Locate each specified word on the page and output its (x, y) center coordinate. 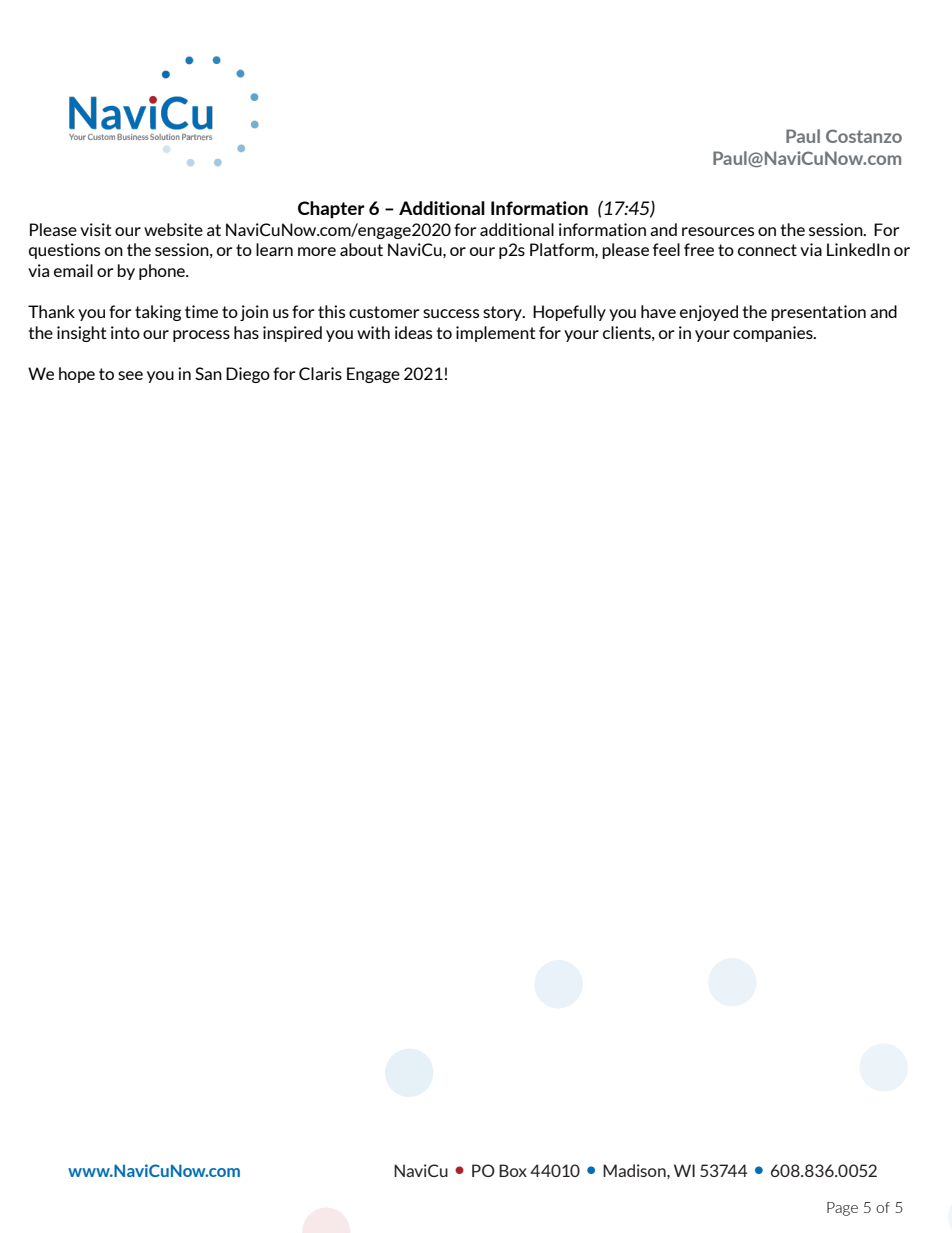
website (173, 229)
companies (774, 334)
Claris (320, 373)
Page (842, 1209)
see (130, 375)
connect (767, 250)
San (208, 373)
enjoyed (709, 313)
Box (513, 1170)
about (361, 249)
